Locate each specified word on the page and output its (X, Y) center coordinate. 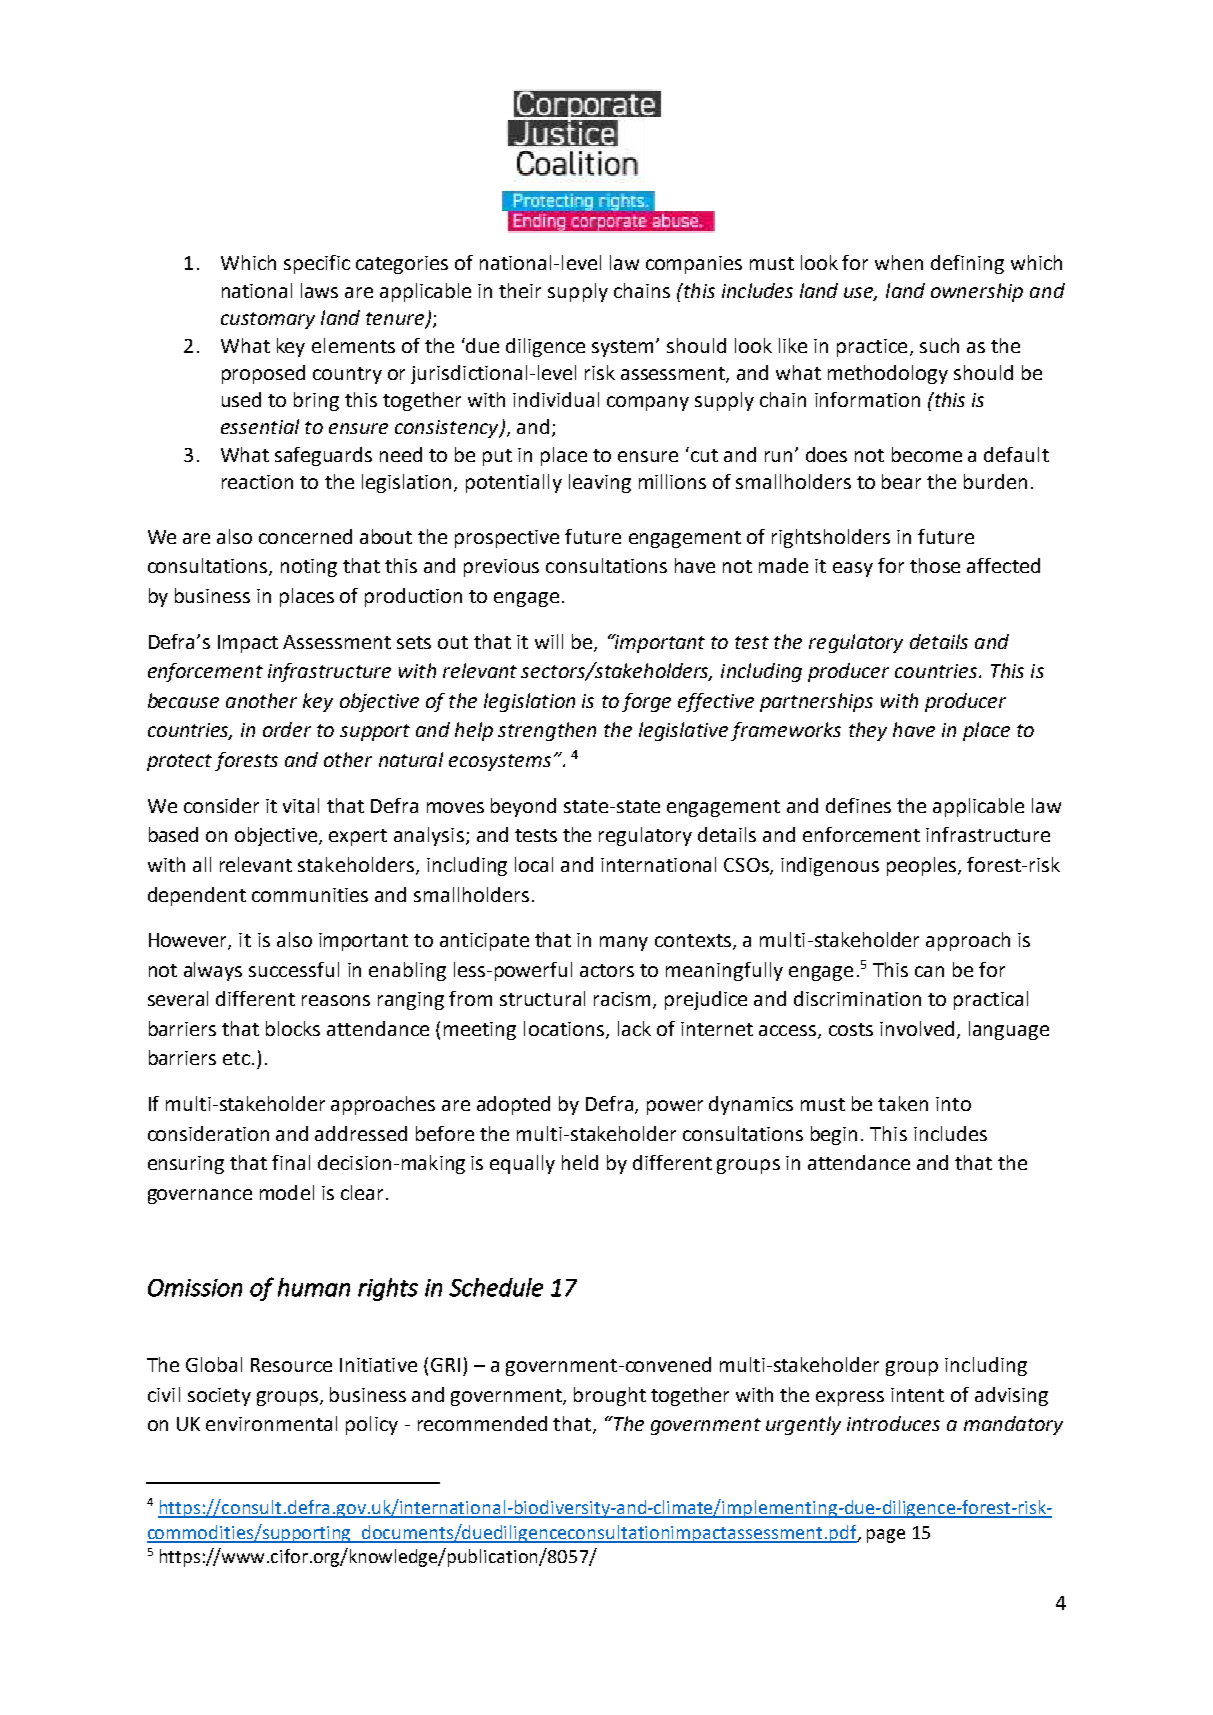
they (868, 731)
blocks (293, 1028)
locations (564, 1028)
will (549, 641)
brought (610, 1396)
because (183, 700)
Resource (291, 1365)
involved (919, 1029)
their (520, 290)
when (899, 262)
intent (917, 1395)
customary (268, 320)
